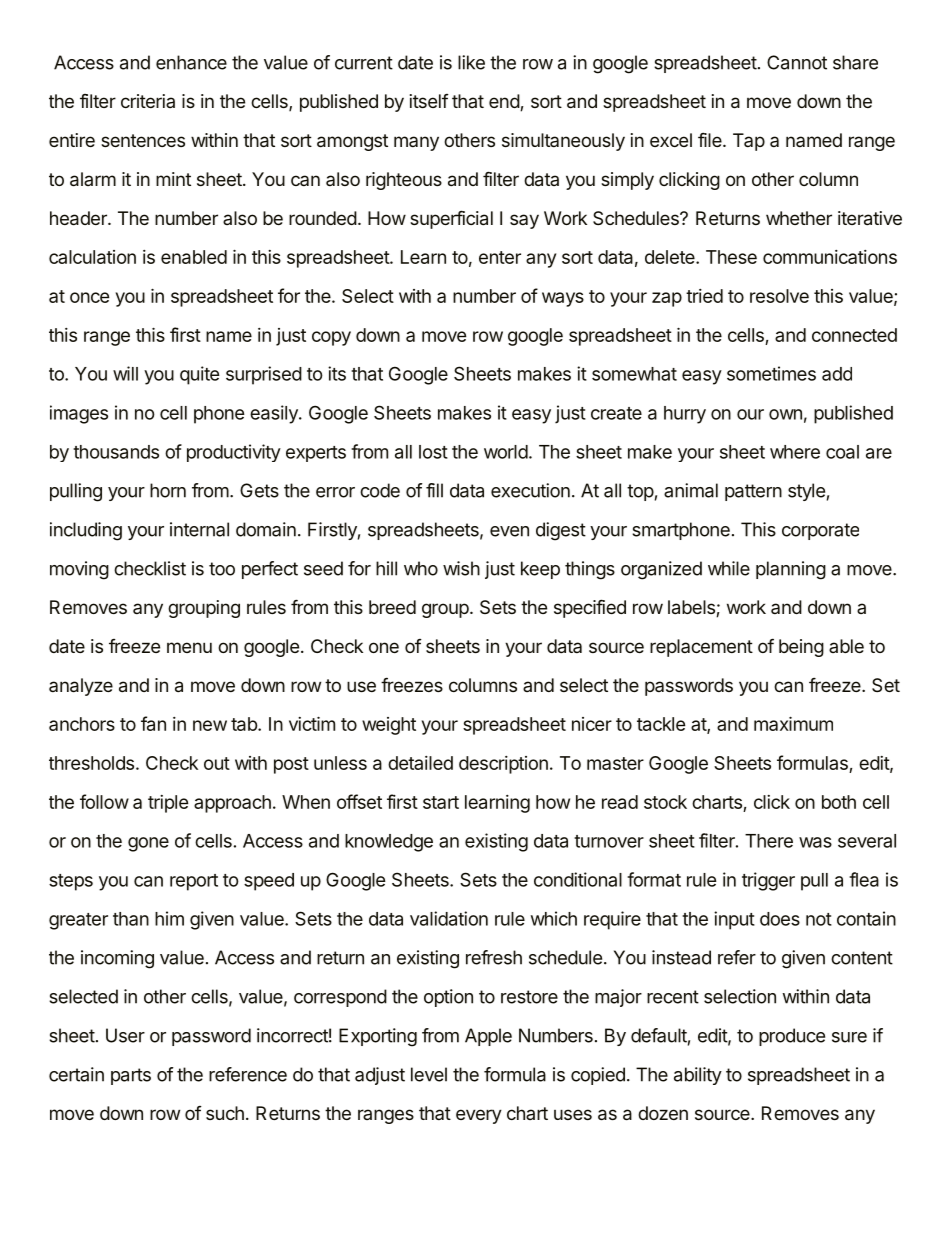 Image resolution: width=952 pixels, height=1233 pixels. What do you see at coordinates (116, 452) in the screenshot?
I see `thousands` at bounding box center [116, 452].
